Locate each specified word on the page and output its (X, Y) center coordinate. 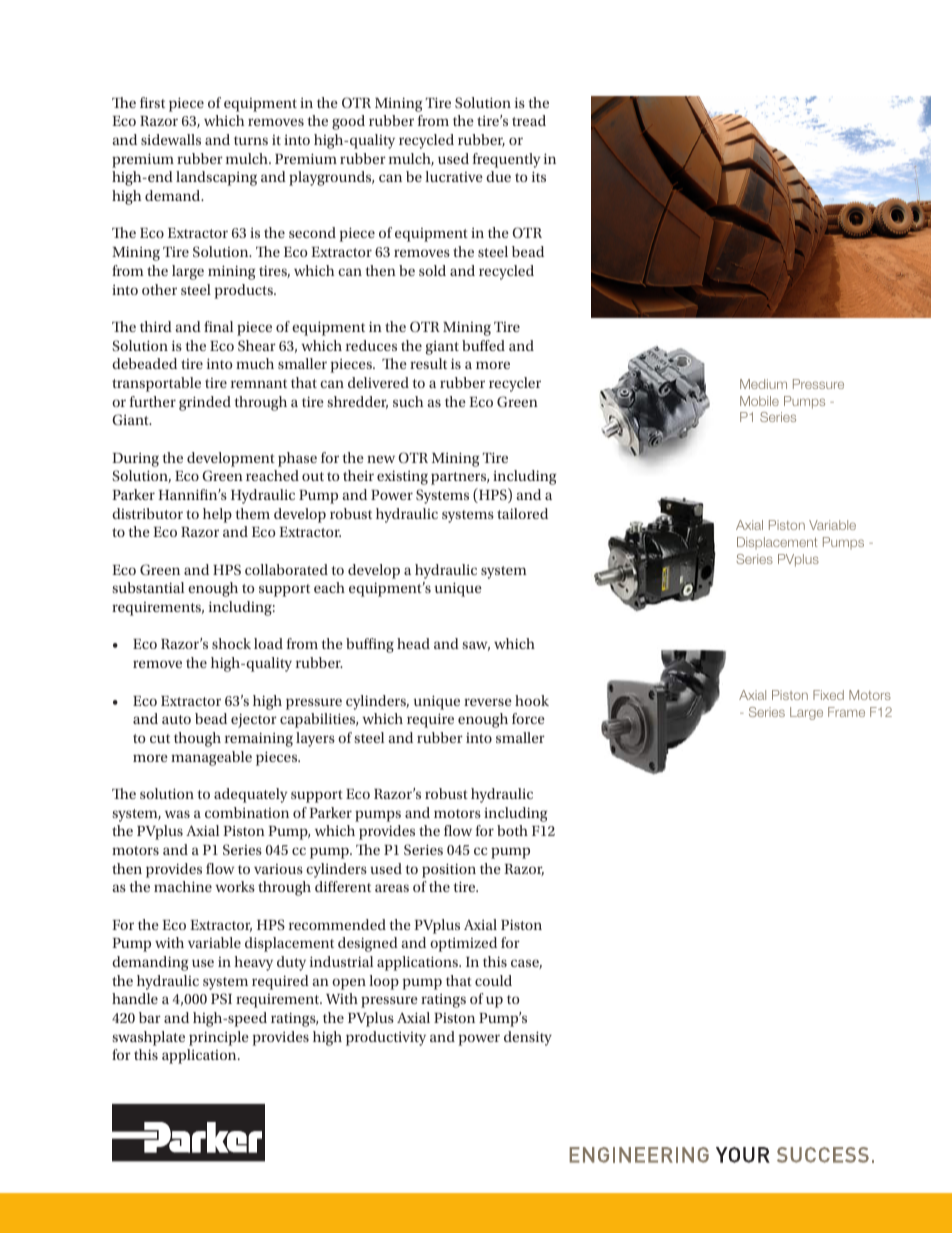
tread (529, 120)
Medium (763, 384)
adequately (250, 795)
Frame (846, 712)
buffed (483, 345)
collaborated (286, 569)
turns (251, 140)
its (539, 176)
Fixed (828, 695)
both (512, 830)
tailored (522, 513)
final (218, 326)
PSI (221, 998)
